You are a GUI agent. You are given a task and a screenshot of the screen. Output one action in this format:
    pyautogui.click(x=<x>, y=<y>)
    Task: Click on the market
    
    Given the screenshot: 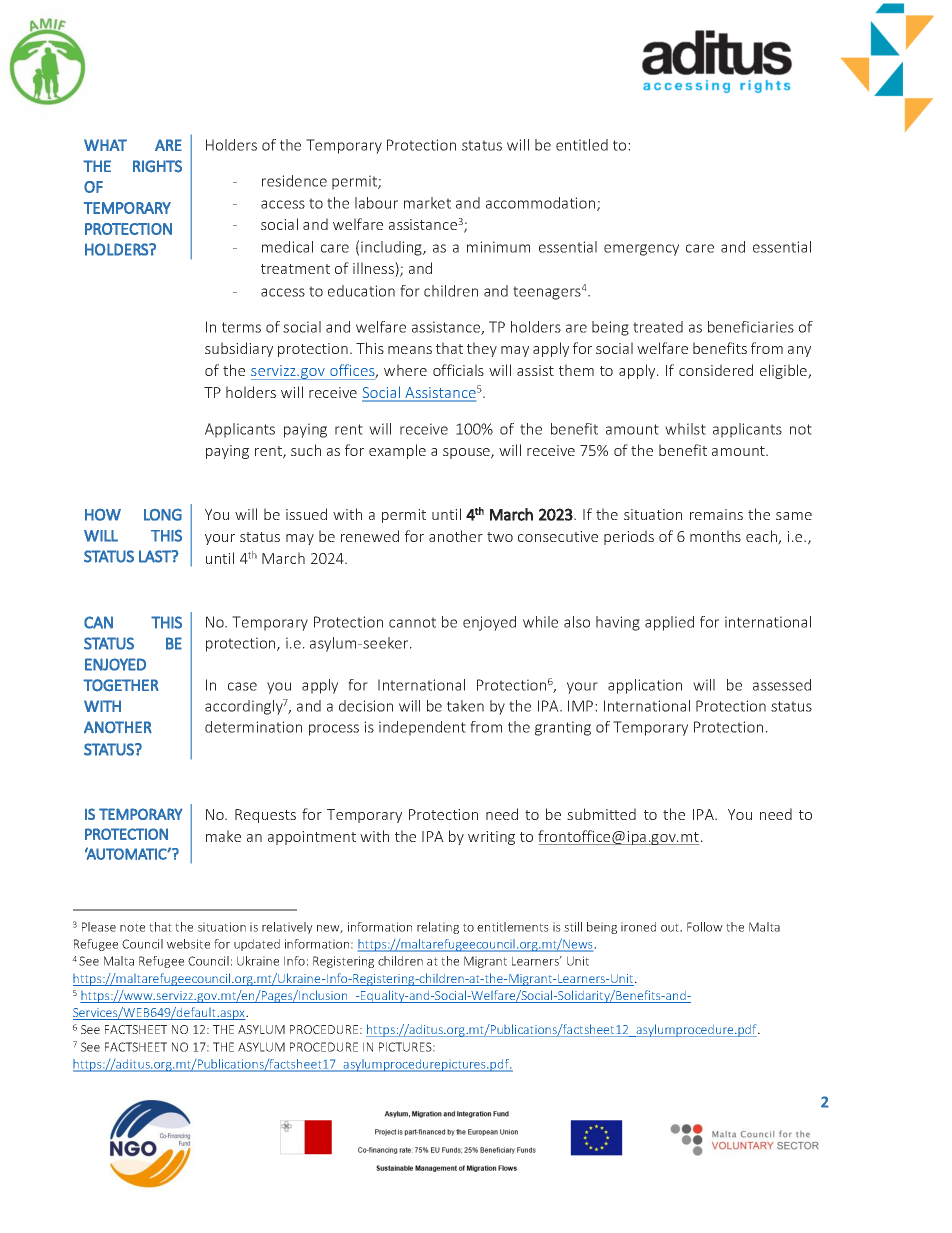 What is the action you would take?
    pyautogui.click(x=427, y=203)
